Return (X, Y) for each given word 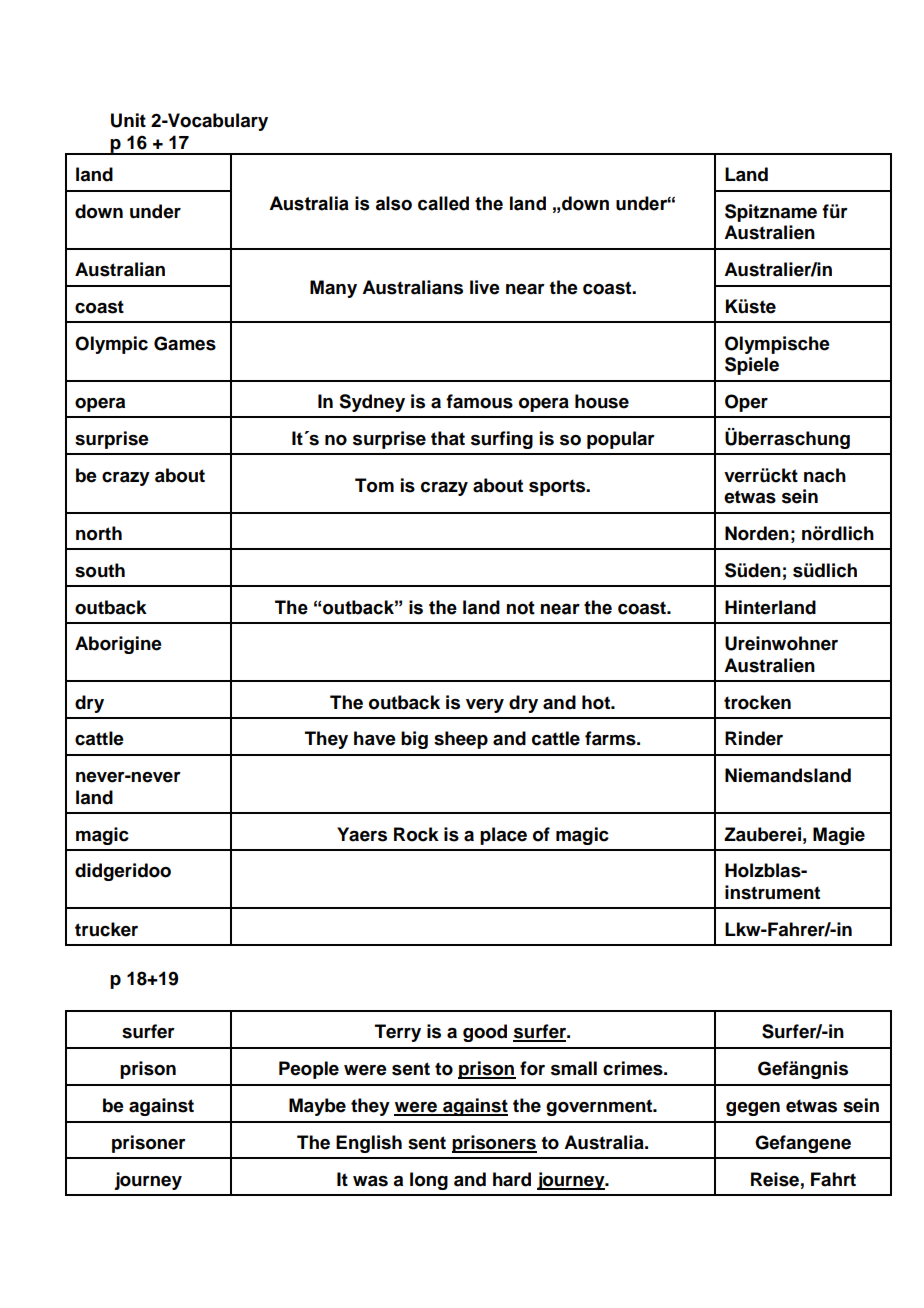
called (443, 203)
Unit (128, 120)
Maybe (317, 1107)
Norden (757, 533)
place (503, 836)
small (574, 1068)
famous (479, 401)
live (485, 287)
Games (185, 343)
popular (621, 440)
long (429, 1181)
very (485, 706)
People (309, 1070)
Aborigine (118, 645)
